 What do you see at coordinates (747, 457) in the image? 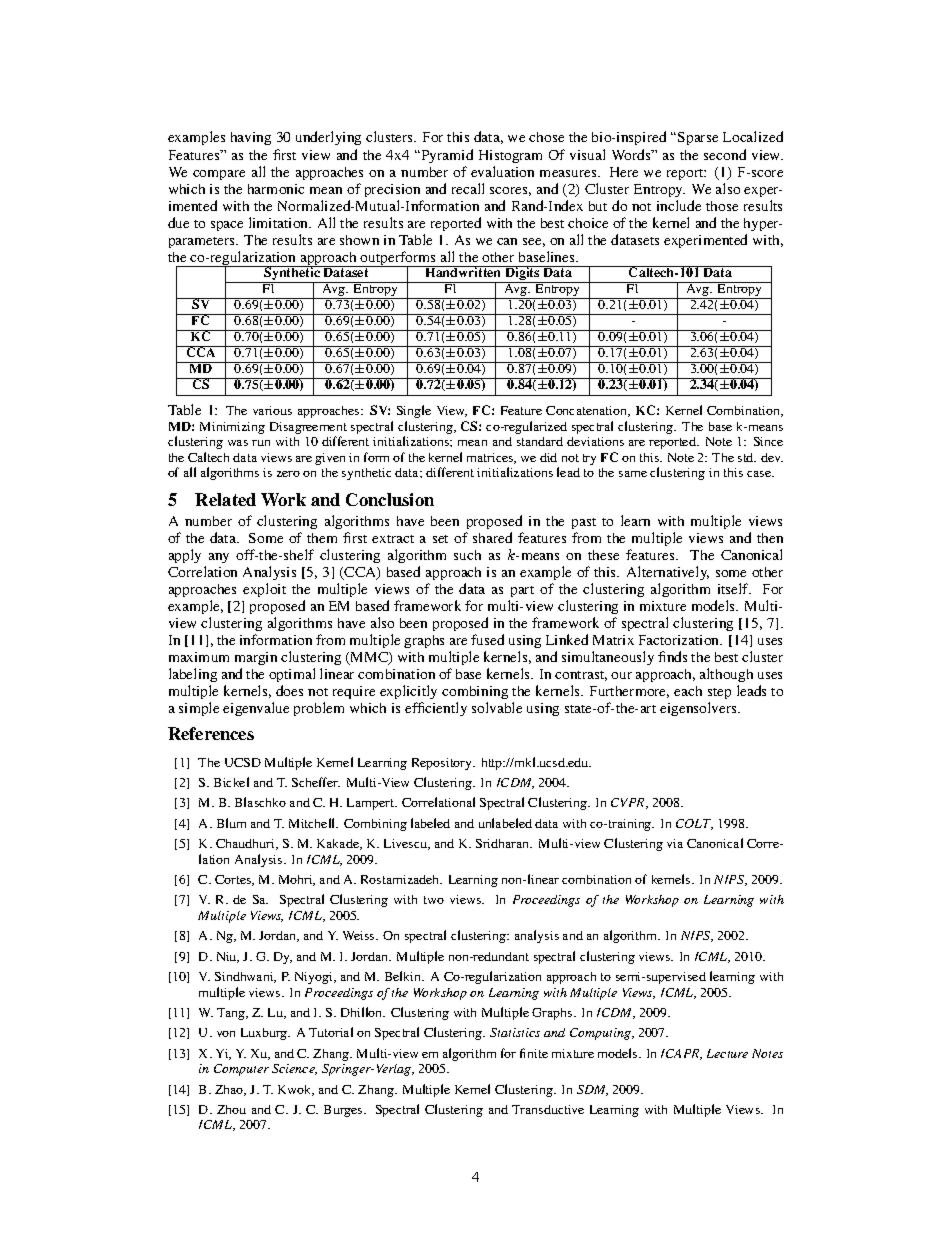
I see `std` at bounding box center [747, 457].
